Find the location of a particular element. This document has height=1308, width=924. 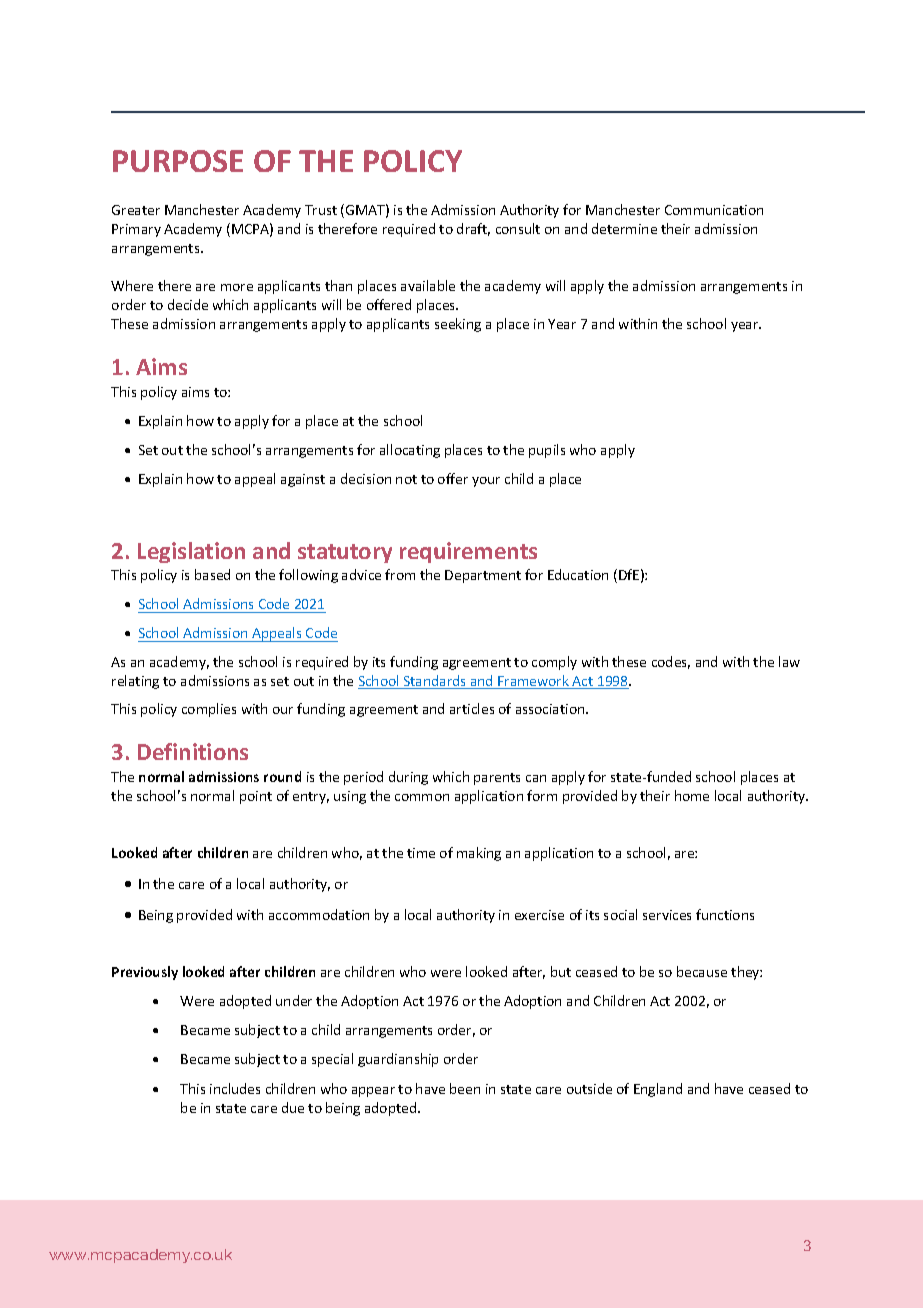

Communication is located at coordinates (714, 210).
